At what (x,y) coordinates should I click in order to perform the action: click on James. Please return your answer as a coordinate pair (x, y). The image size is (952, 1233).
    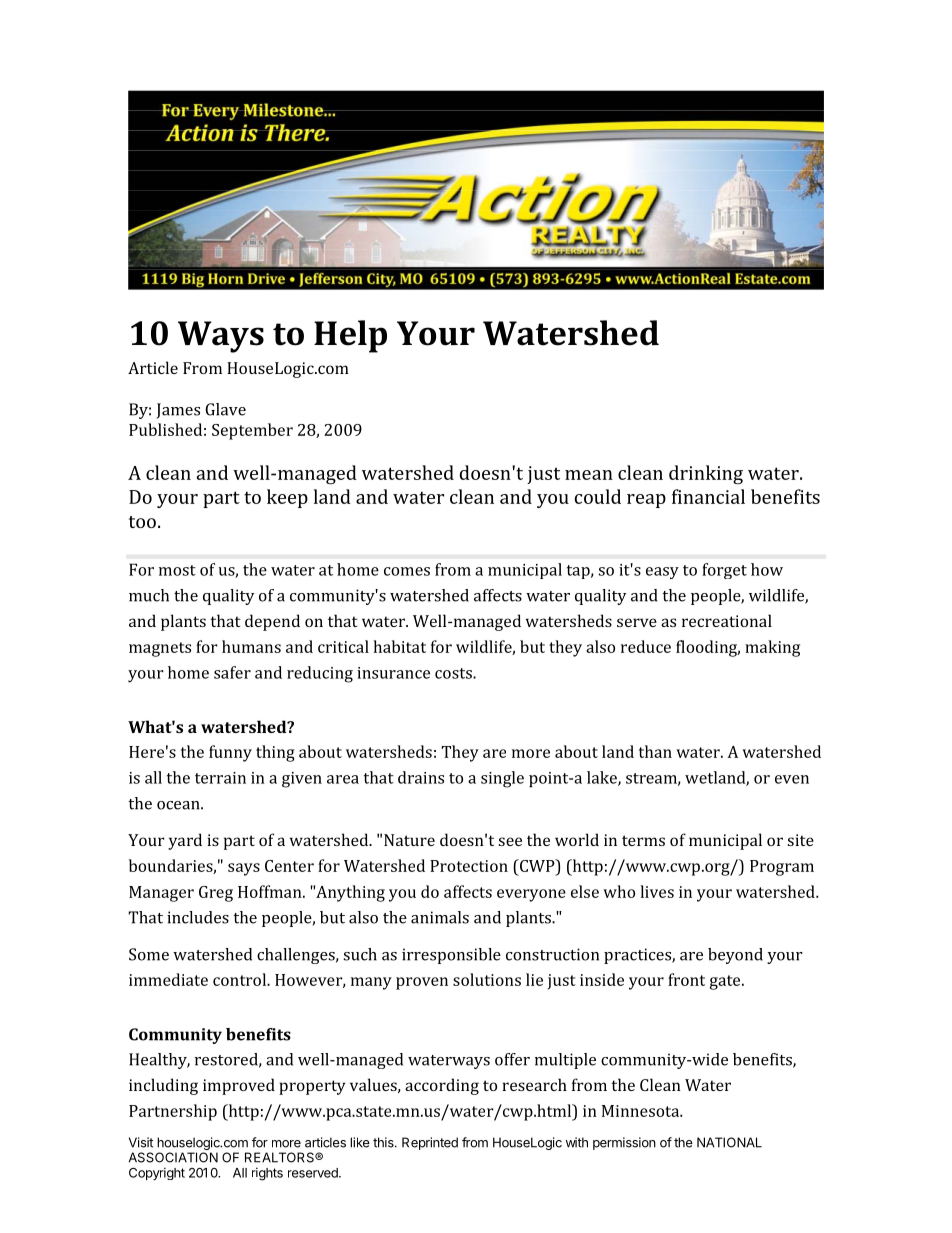
    Looking at the image, I should click on (178, 411).
